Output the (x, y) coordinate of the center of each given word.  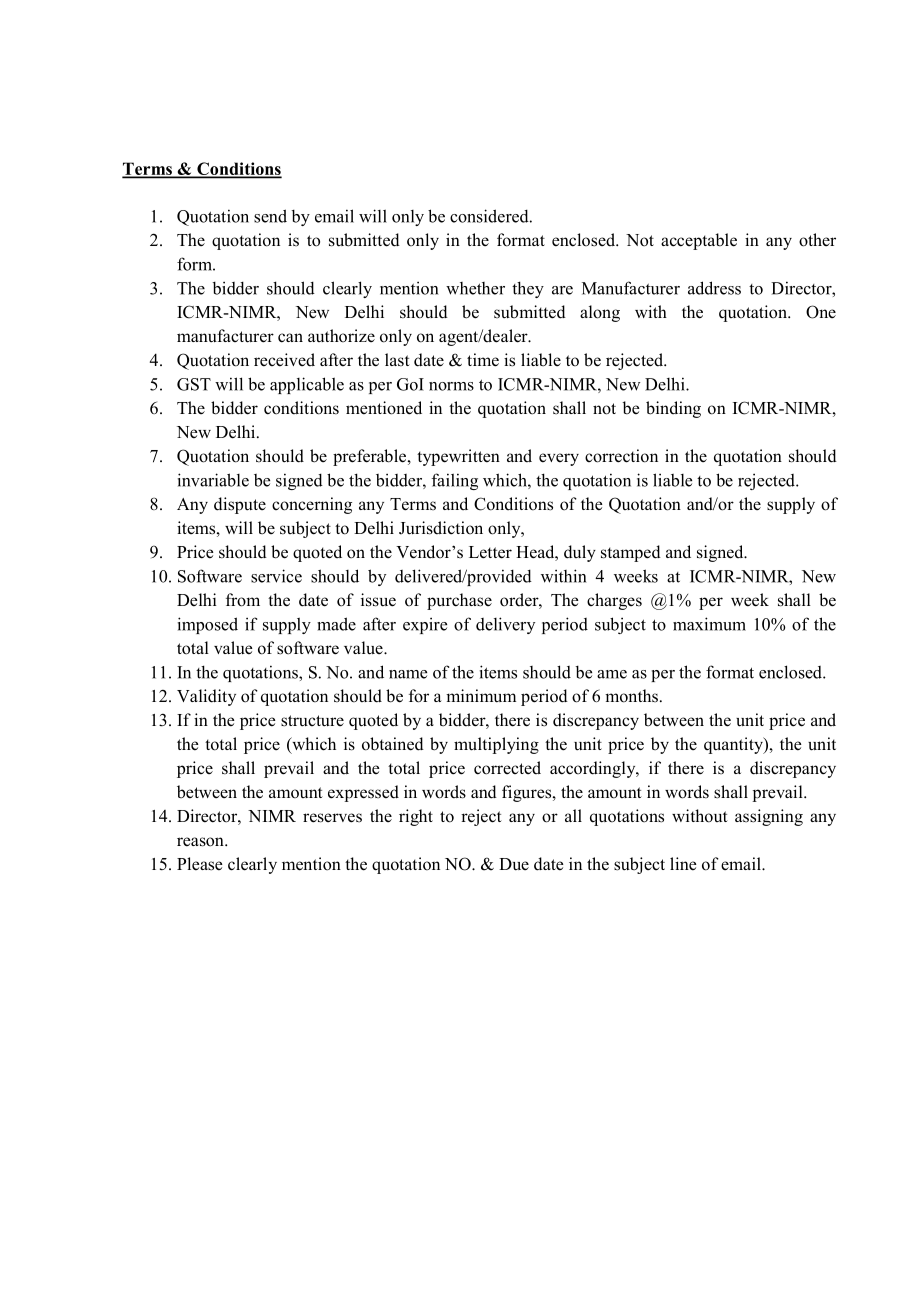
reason (201, 842)
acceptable (699, 241)
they (528, 289)
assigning (769, 817)
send (270, 216)
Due (514, 864)
